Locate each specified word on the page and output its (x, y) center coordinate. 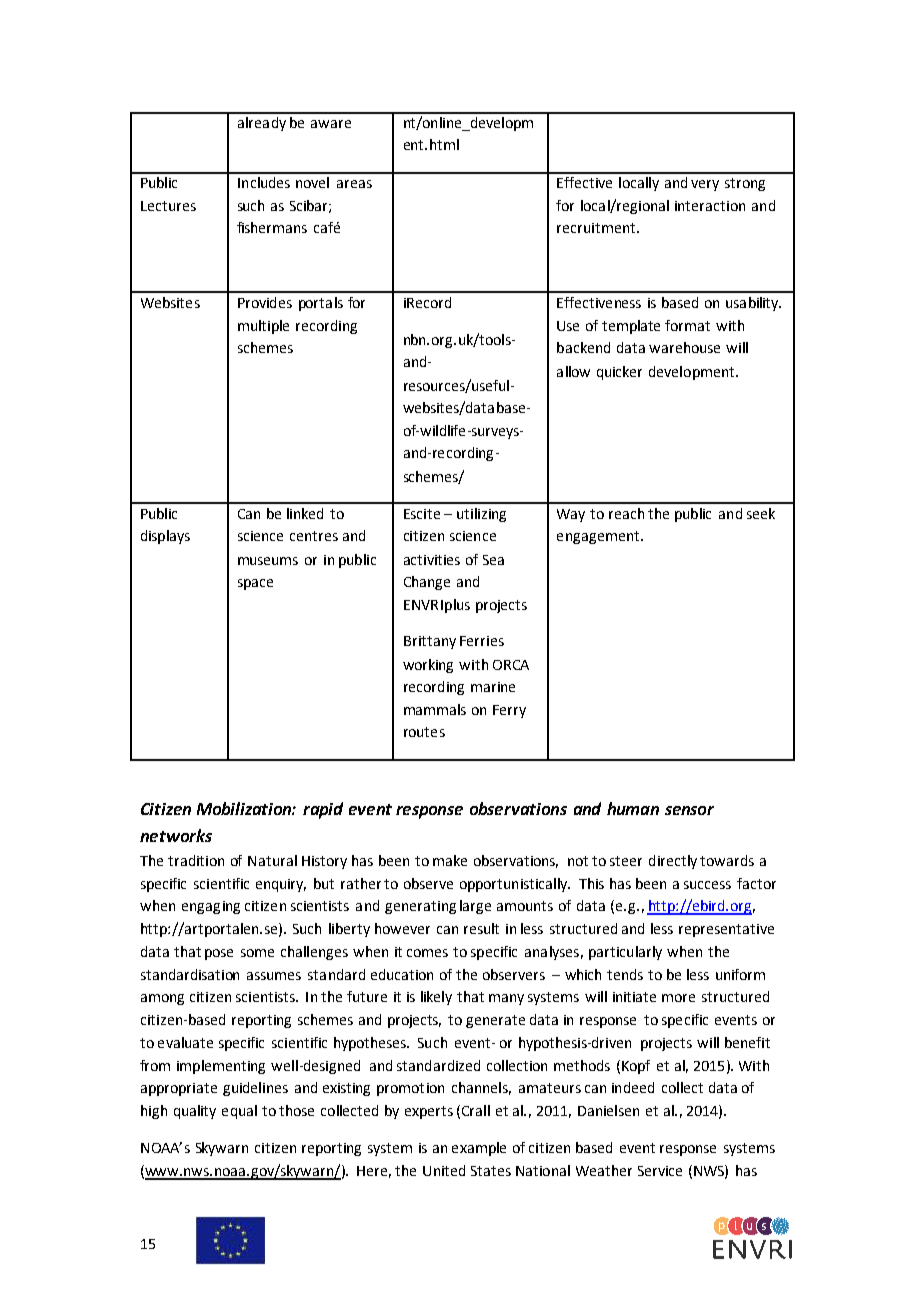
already (262, 124)
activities (432, 560)
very (705, 185)
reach (626, 513)
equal (239, 1112)
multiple (263, 327)
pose (219, 954)
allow (573, 371)
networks (176, 835)
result (481, 928)
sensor (689, 810)
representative (726, 930)
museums (268, 561)
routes (424, 732)
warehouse (684, 347)
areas (354, 184)
